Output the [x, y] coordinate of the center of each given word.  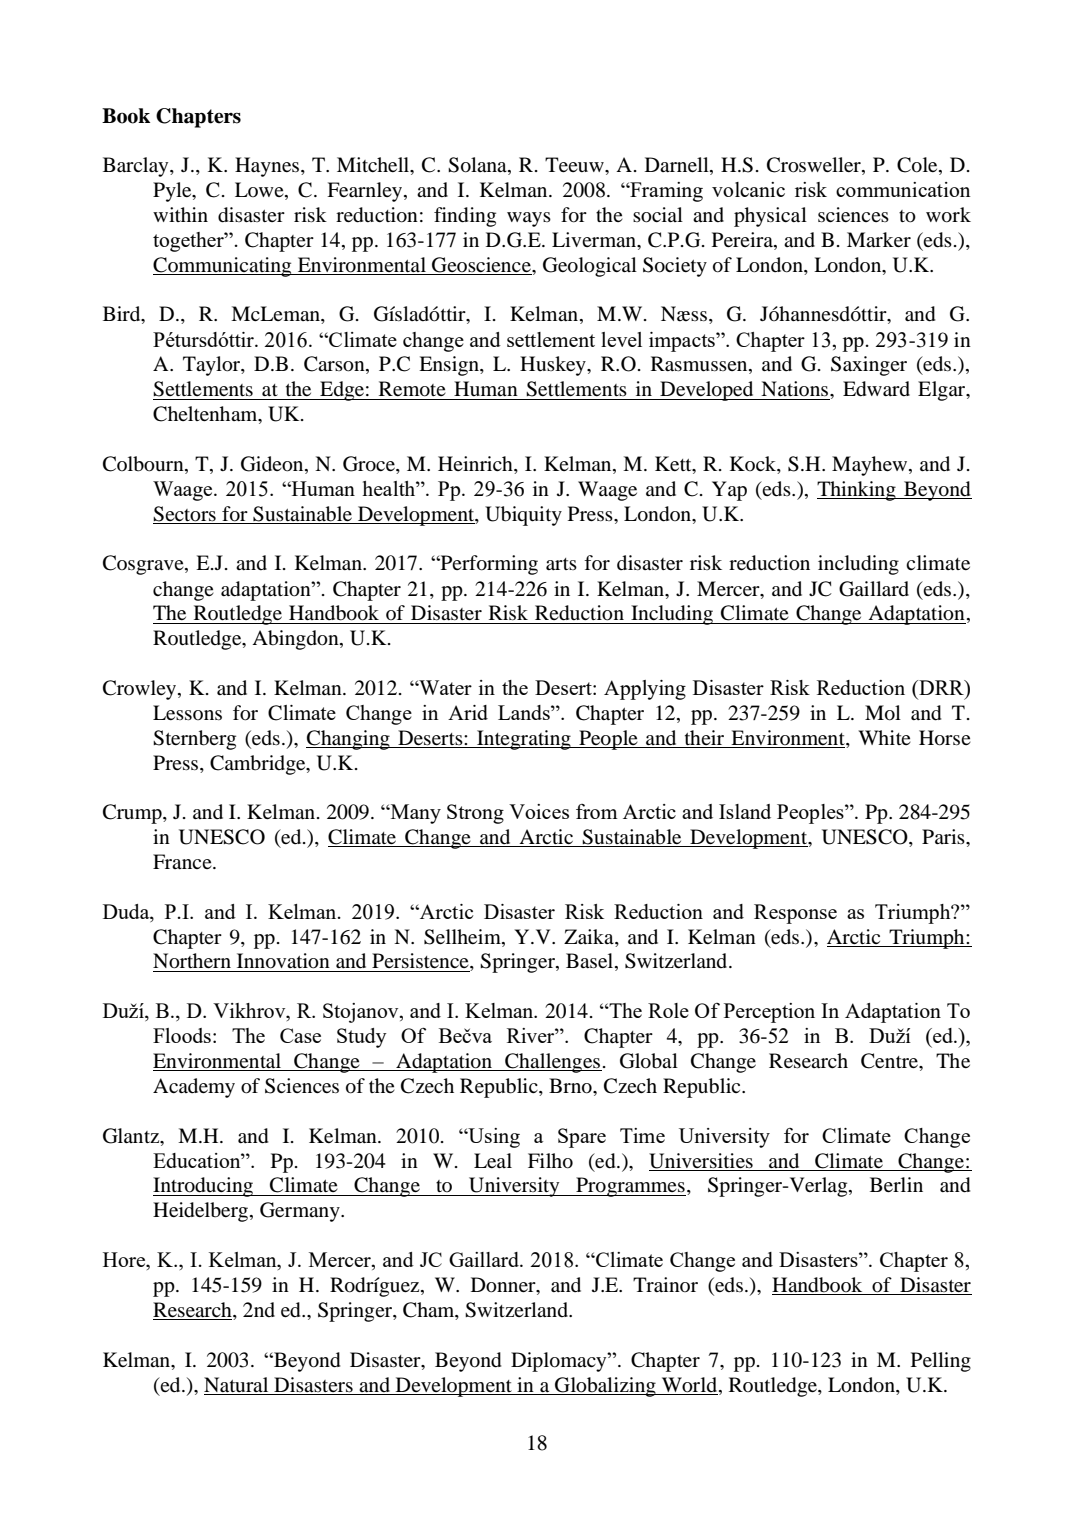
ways [529, 219]
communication [903, 189]
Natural [236, 1384]
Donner [504, 1286]
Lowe [260, 191]
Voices [539, 811]
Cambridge [259, 765]
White [884, 737]
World [689, 1385]
